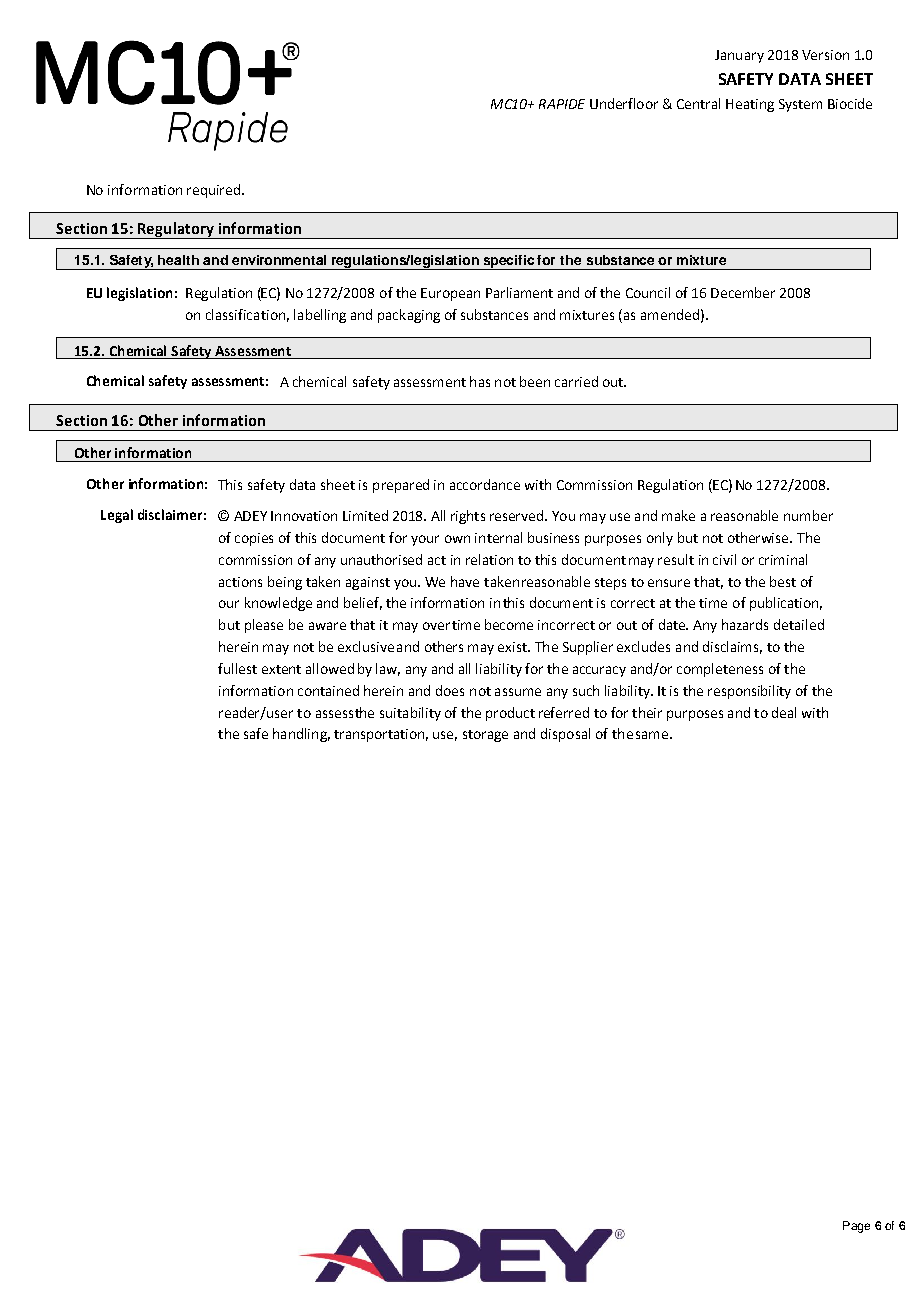 Image resolution: width=924 pixels, height=1309 pixels. Describe the element at coordinates (784, 712) in the image. I see `deal` at that location.
